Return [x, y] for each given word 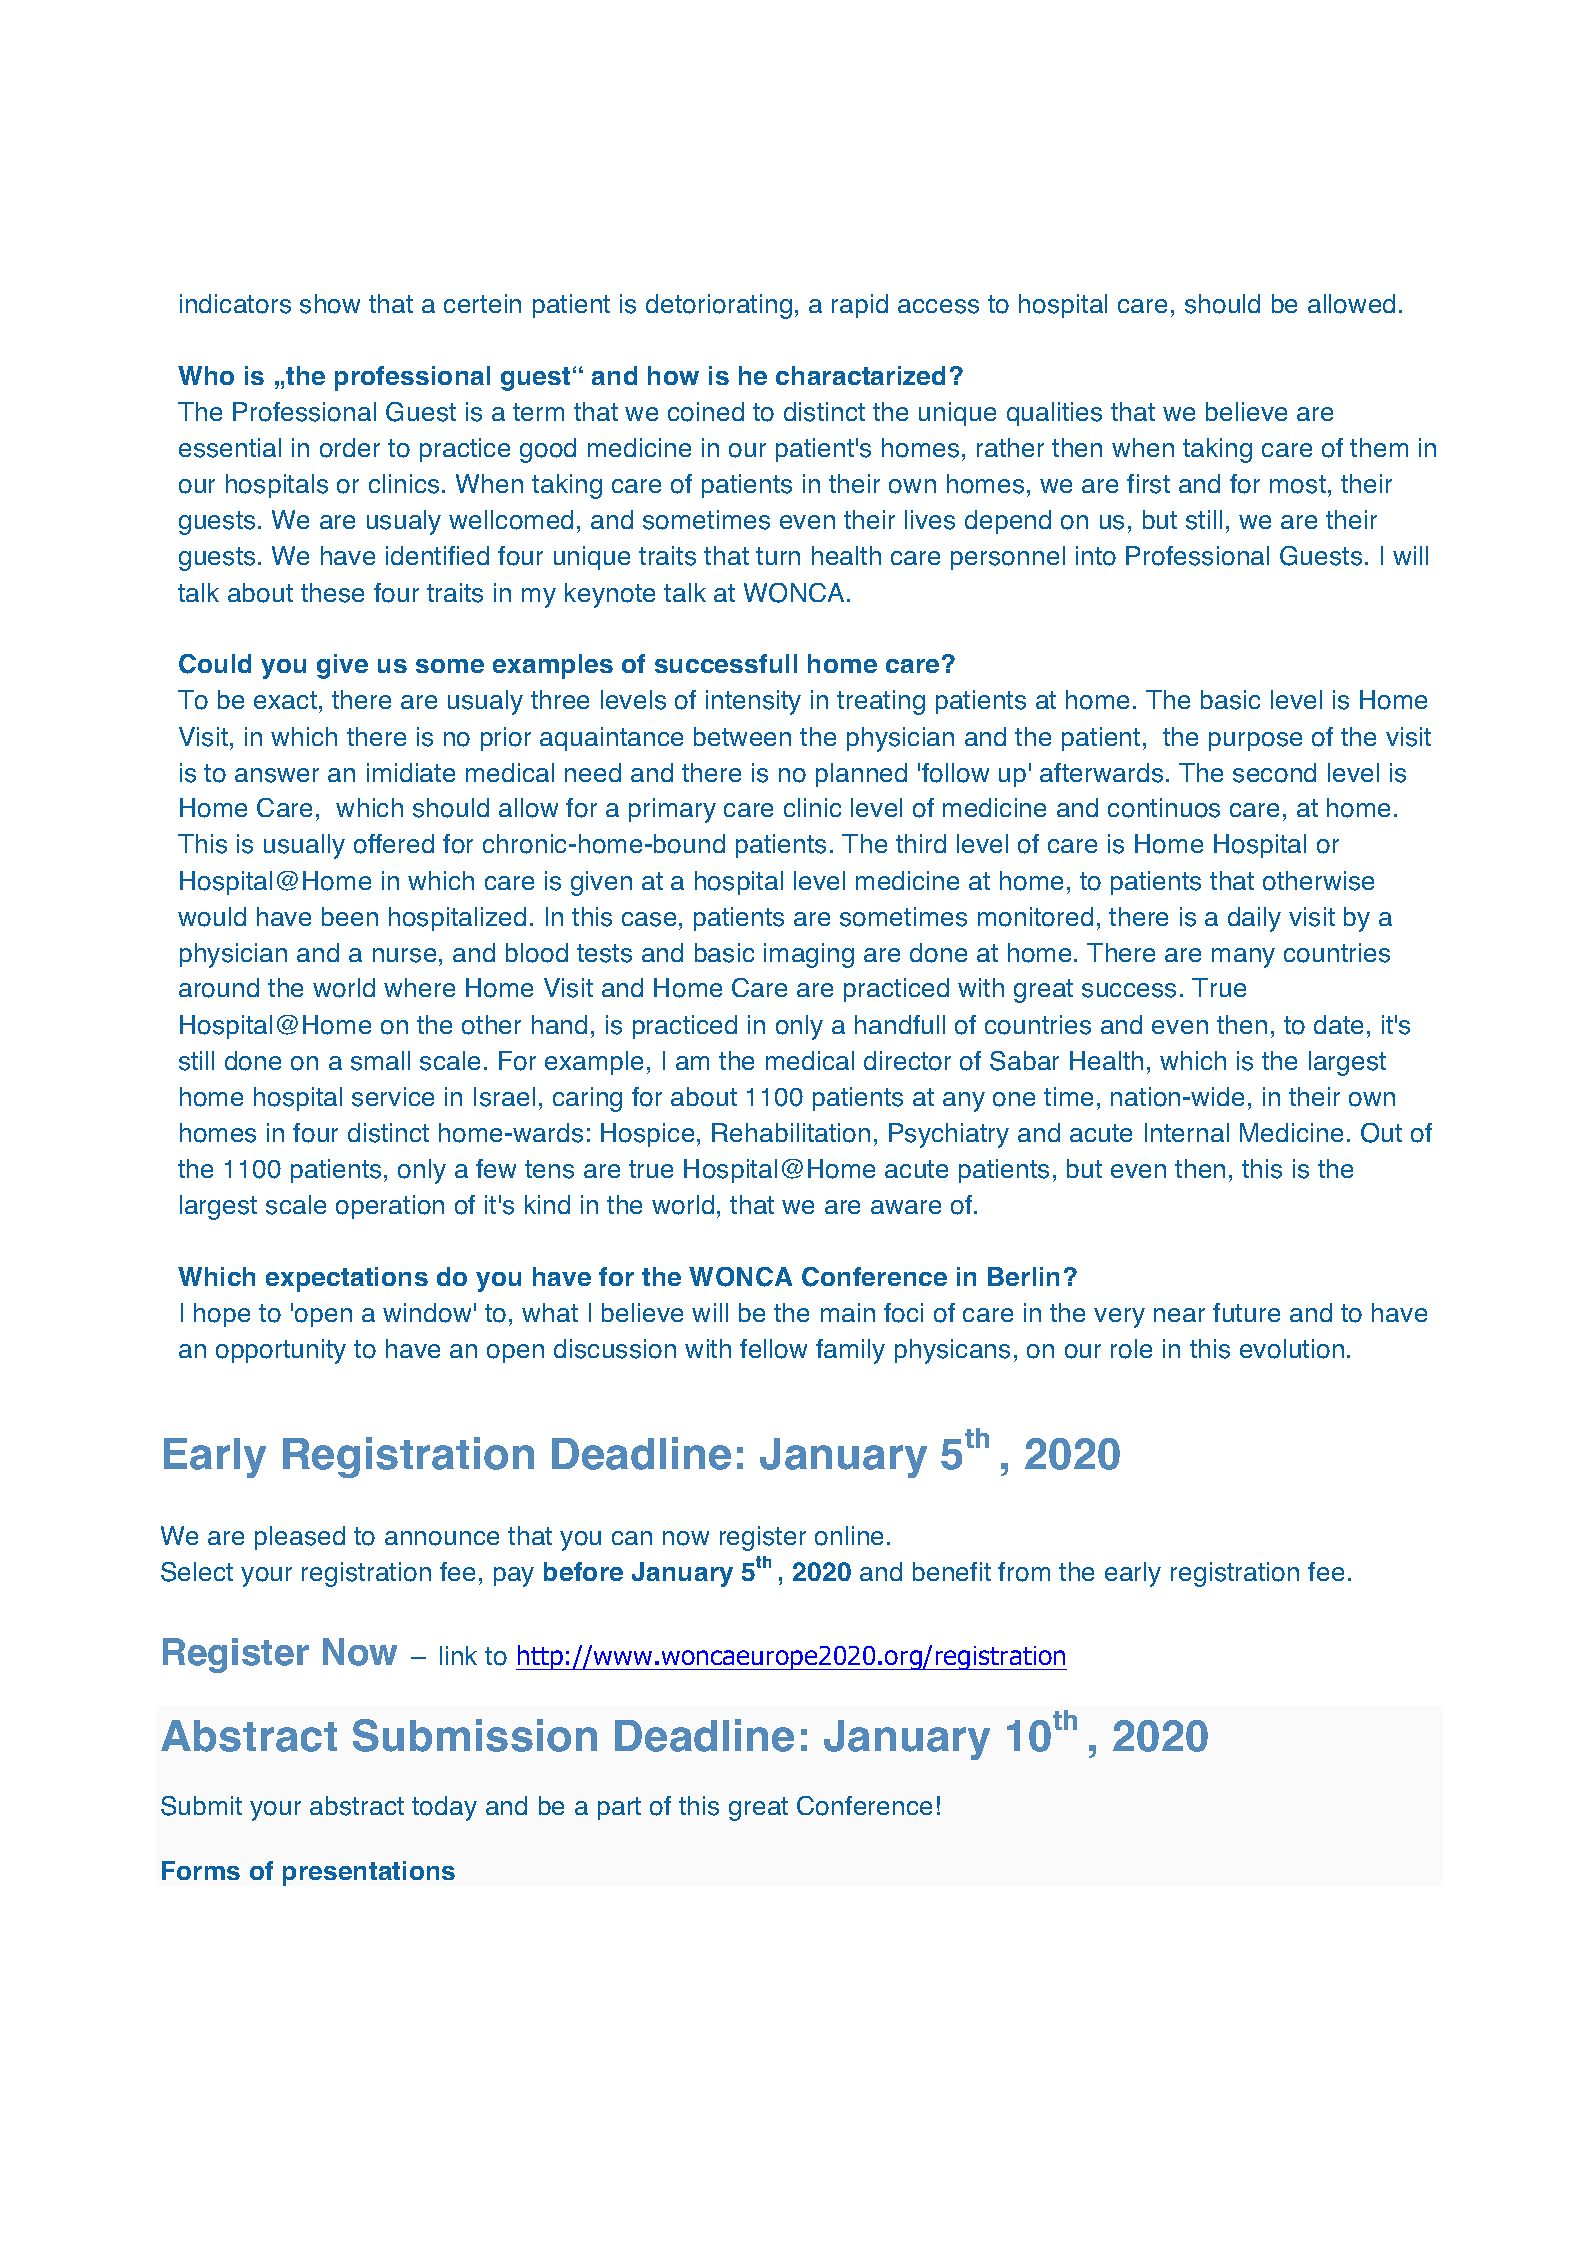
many [1243, 958]
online [849, 1536]
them [1379, 447]
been [350, 916]
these [332, 593]
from [1024, 1572]
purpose [1255, 741]
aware [906, 1207]
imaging [809, 955]
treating [881, 702]
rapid [860, 306]
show [330, 304]
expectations [347, 1279]
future [1246, 1312]
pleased [300, 1538]
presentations [369, 1873]
